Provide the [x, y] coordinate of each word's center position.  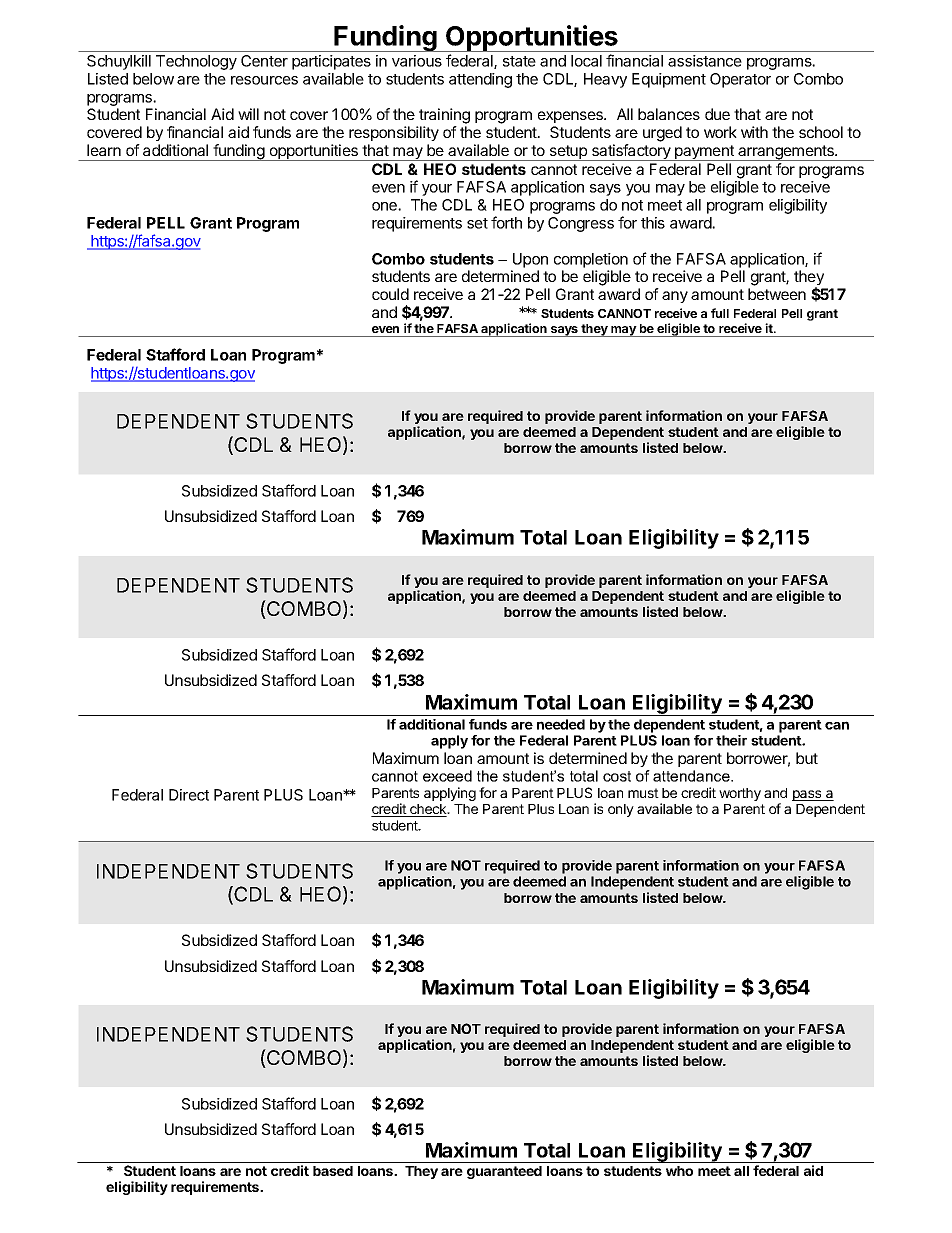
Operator [740, 80]
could [390, 294]
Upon [530, 260]
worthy [740, 794]
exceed [447, 776]
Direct [189, 795]
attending [480, 80]
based [333, 1171]
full [720, 313]
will [248, 114]
